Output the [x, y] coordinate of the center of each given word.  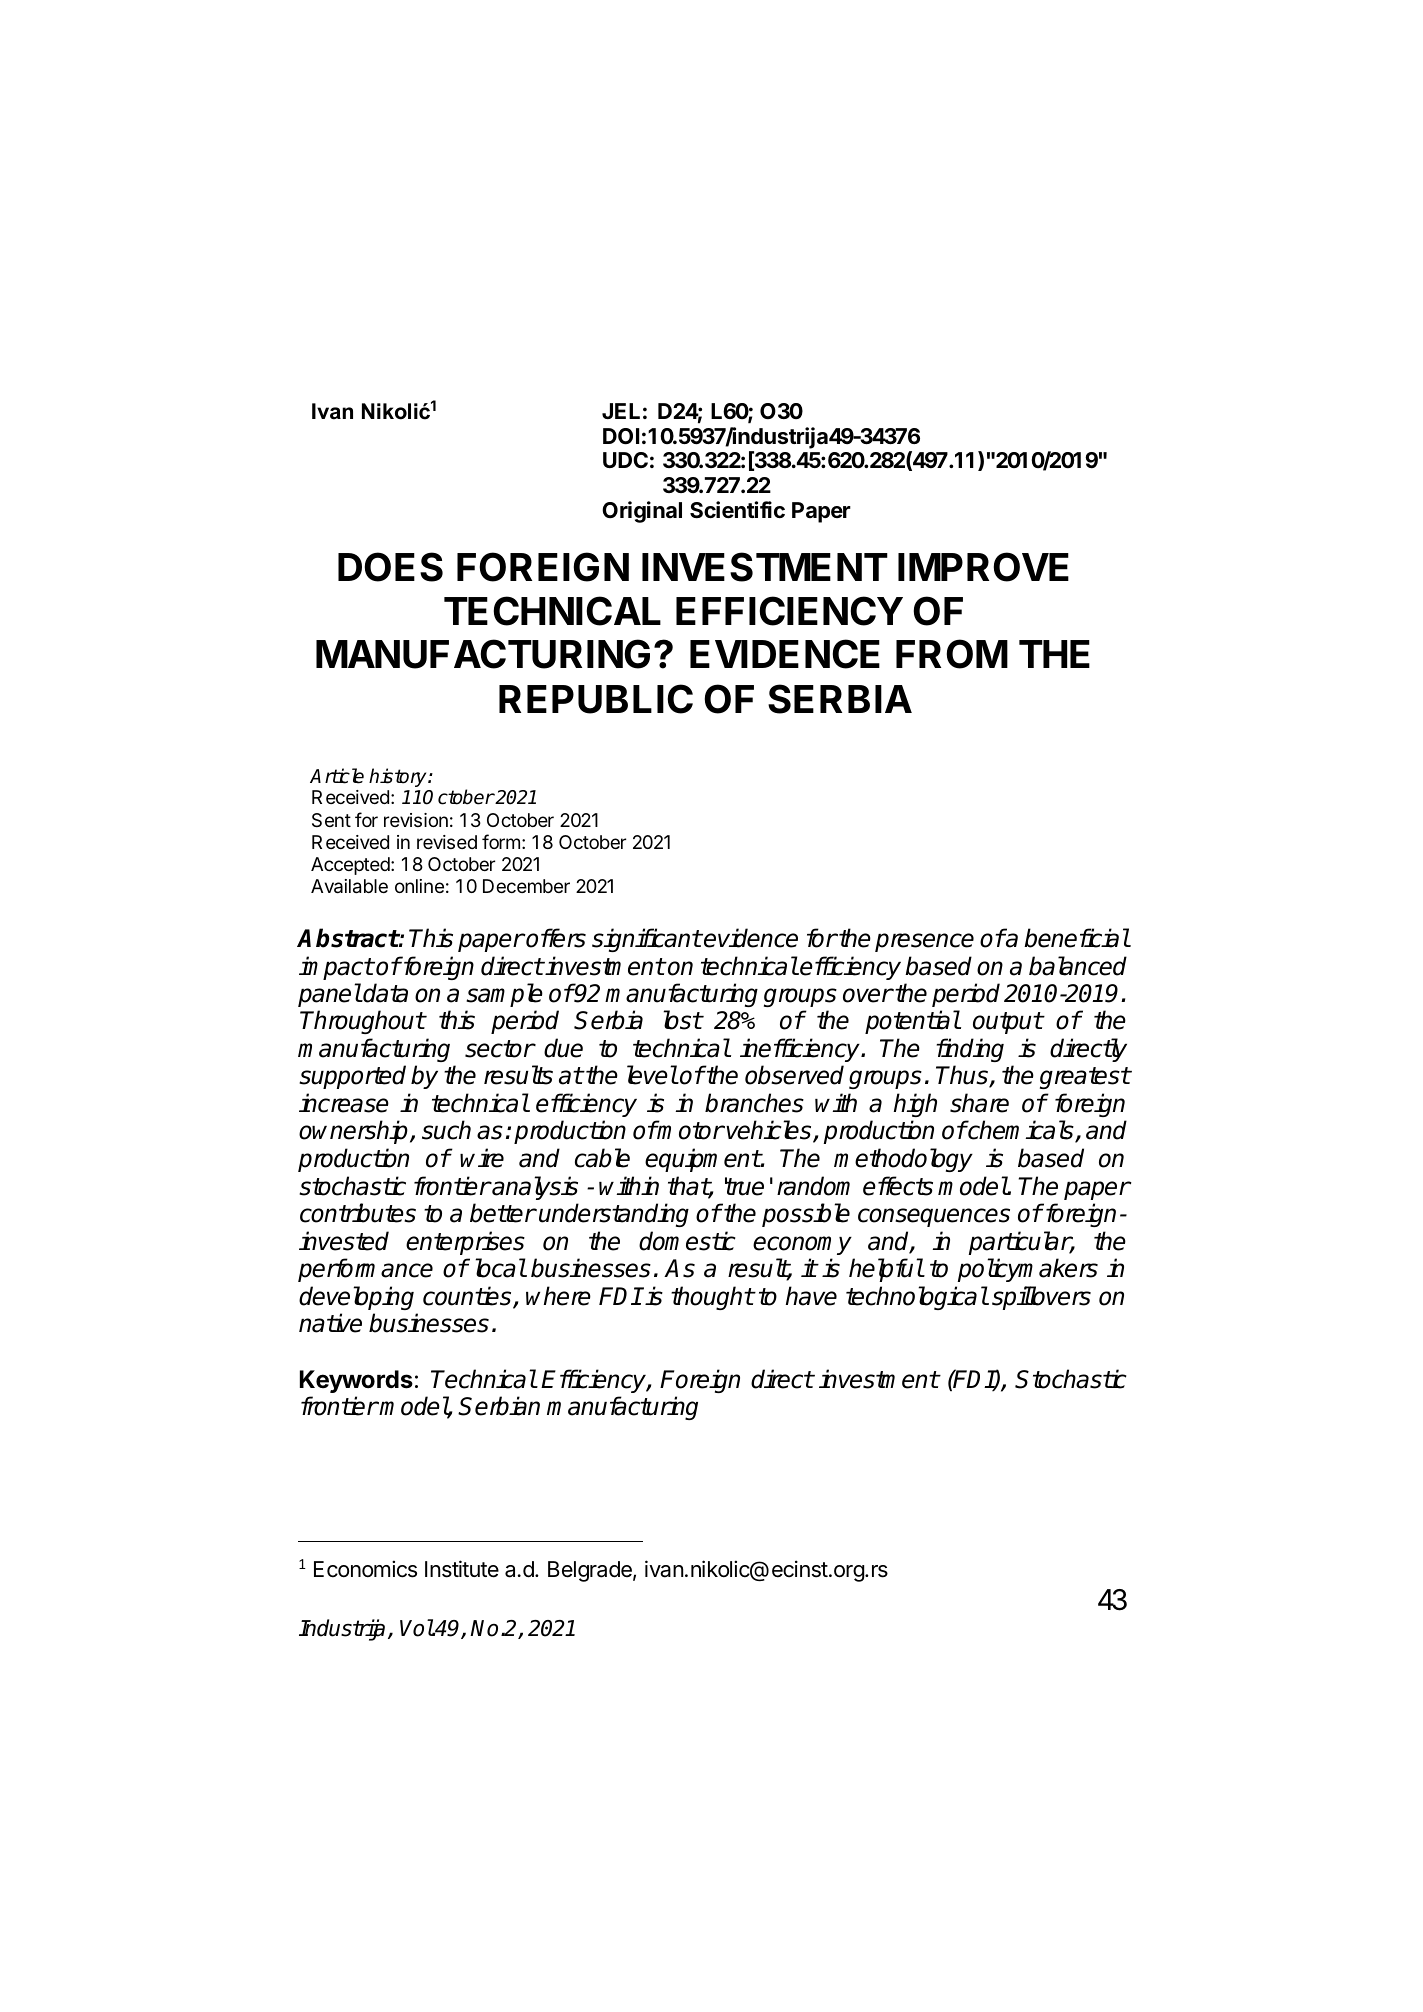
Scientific [737, 510]
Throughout [362, 1022]
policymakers [1028, 1270]
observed [794, 1075]
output [1008, 1023]
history [399, 777]
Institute [462, 1569]
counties [468, 1297]
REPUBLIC [596, 699]
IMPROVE [983, 567]
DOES [390, 567]
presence [924, 942]
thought [712, 1298]
